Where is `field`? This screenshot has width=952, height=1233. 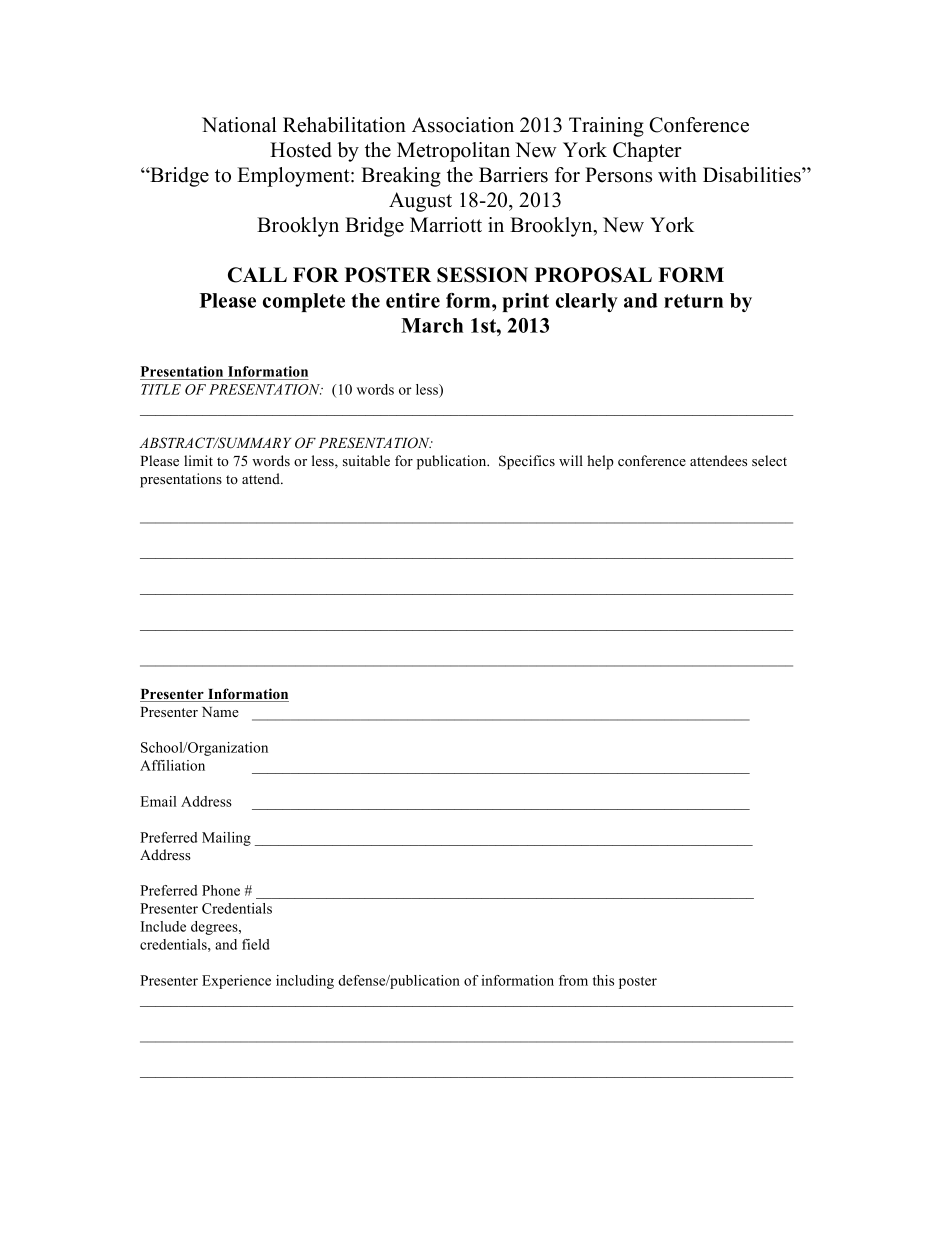
field is located at coordinates (256, 944).
